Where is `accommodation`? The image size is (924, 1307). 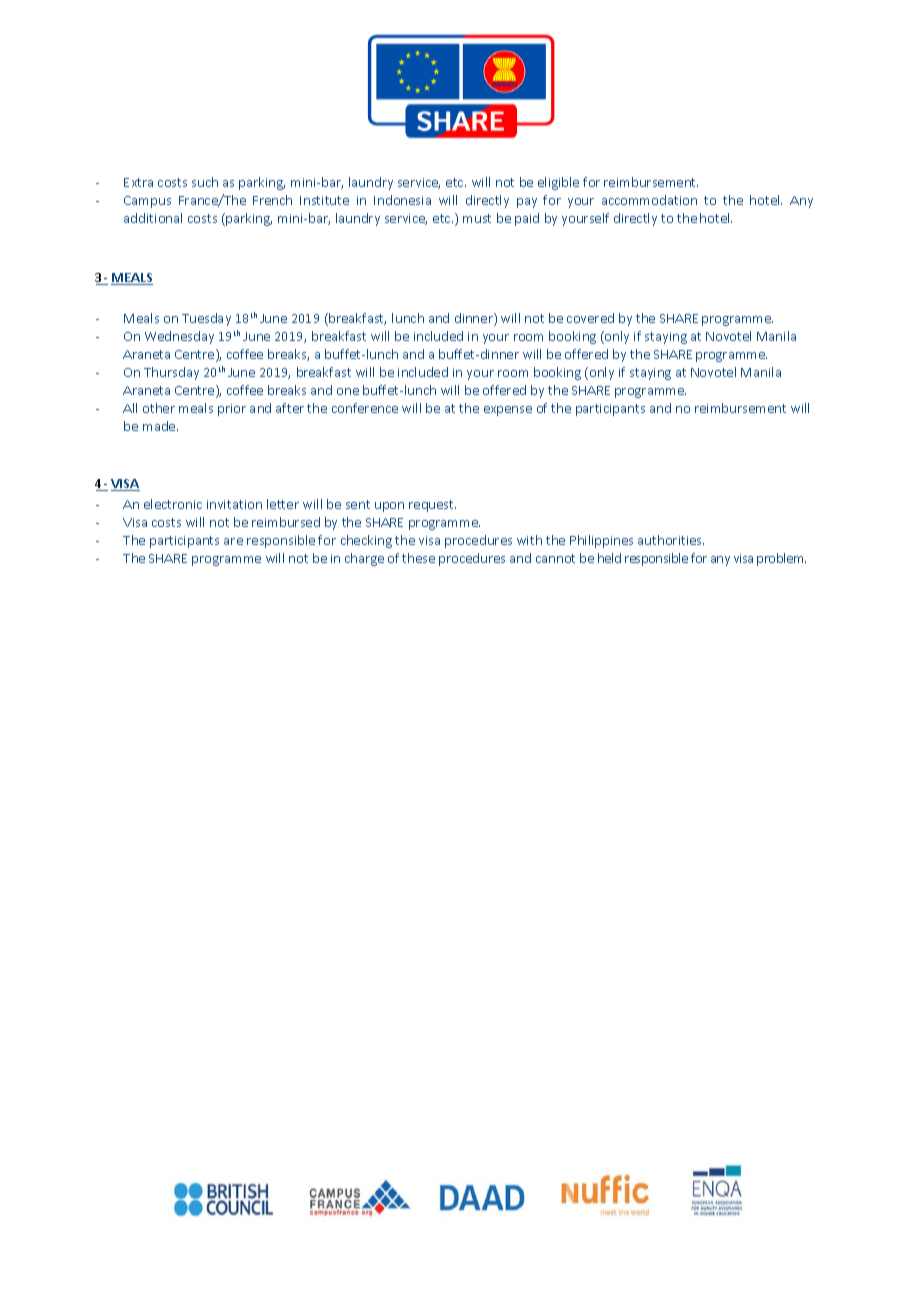
accommodation is located at coordinates (649, 200).
